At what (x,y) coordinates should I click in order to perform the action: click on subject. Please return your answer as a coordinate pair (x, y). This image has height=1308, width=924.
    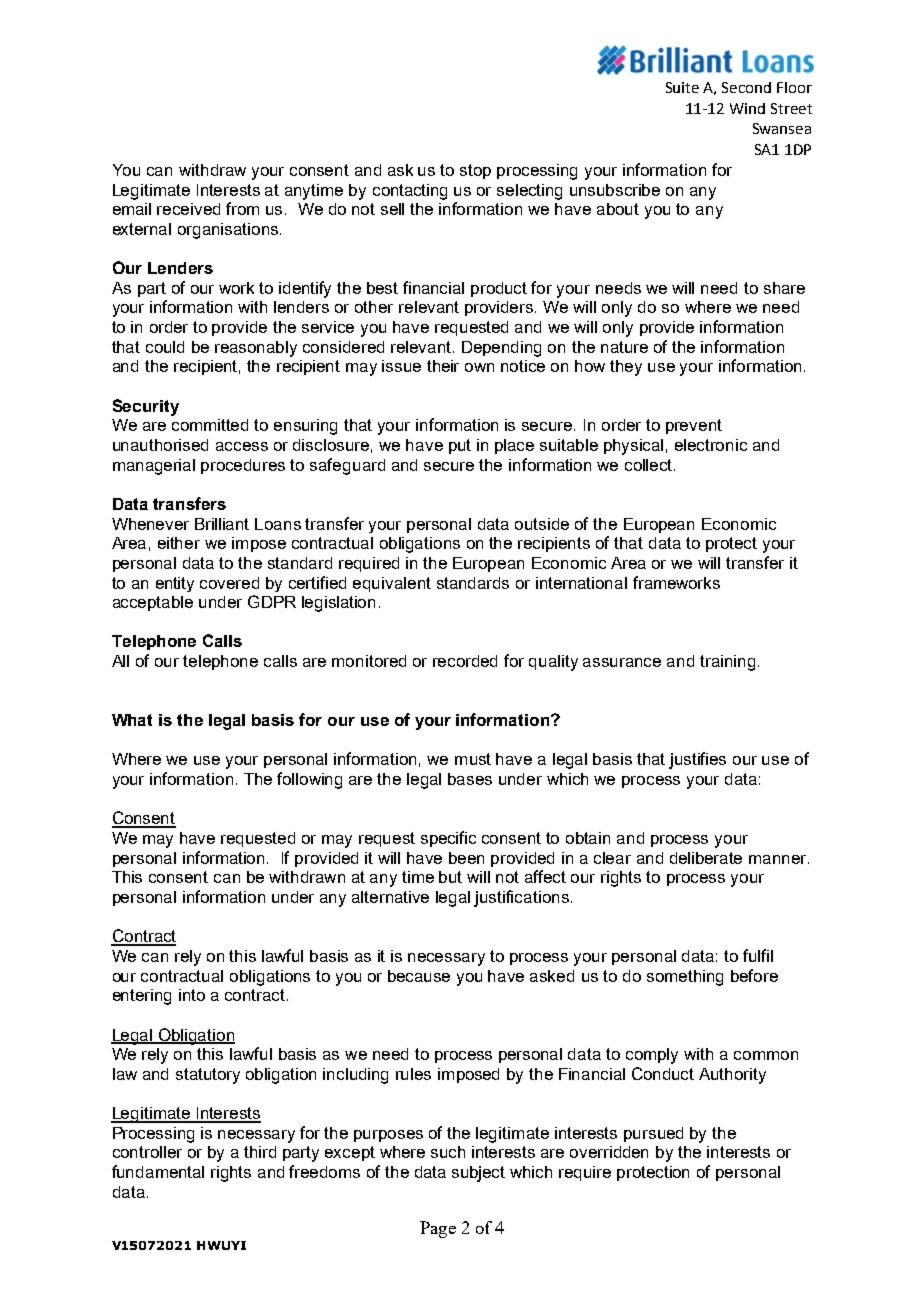
    Looking at the image, I should click on (478, 1174).
